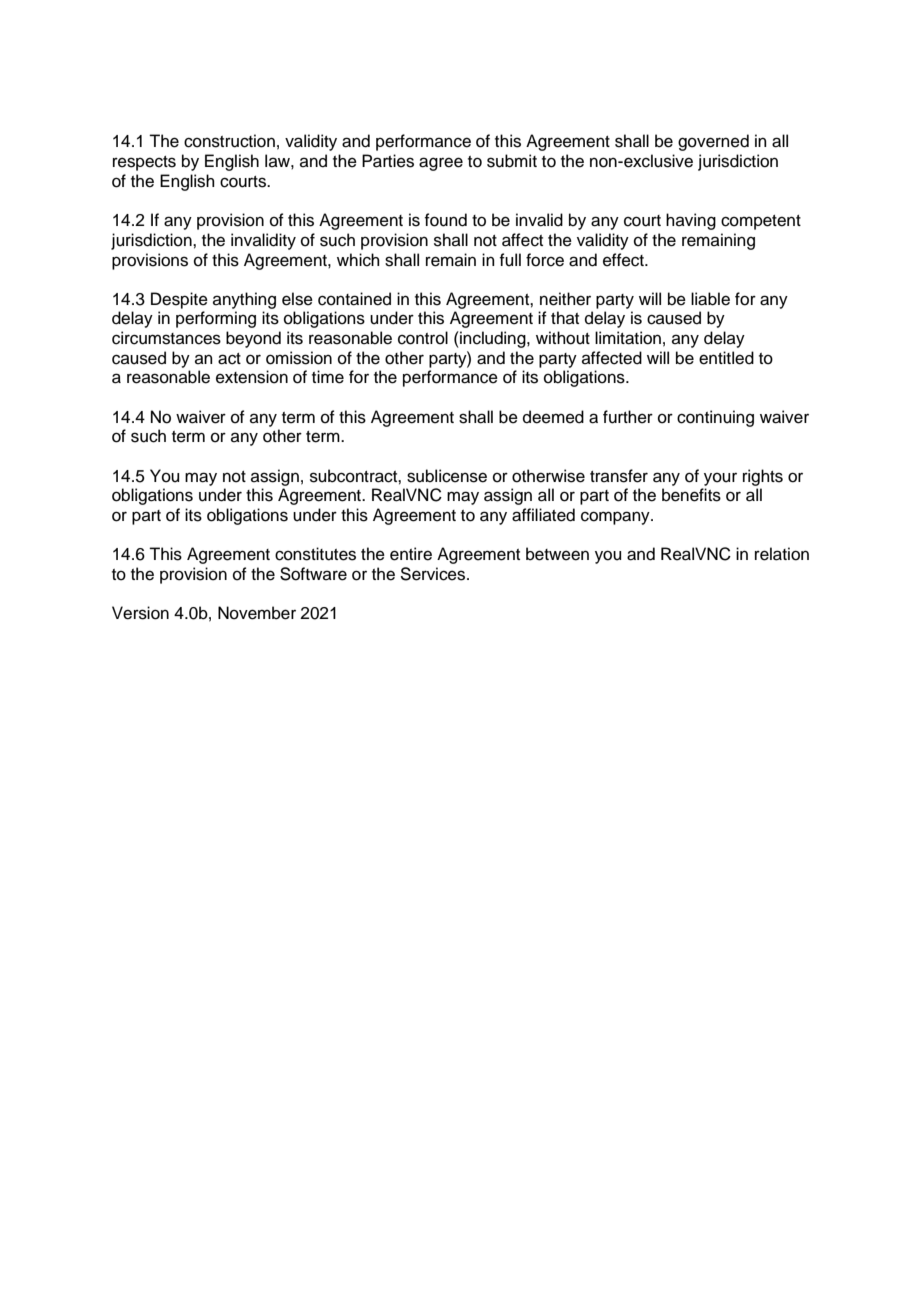 The width and height of the document is (924, 1308). What do you see at coordinates (244, 300) in the document?
I see `anything` at bounding box center [244, 300].
